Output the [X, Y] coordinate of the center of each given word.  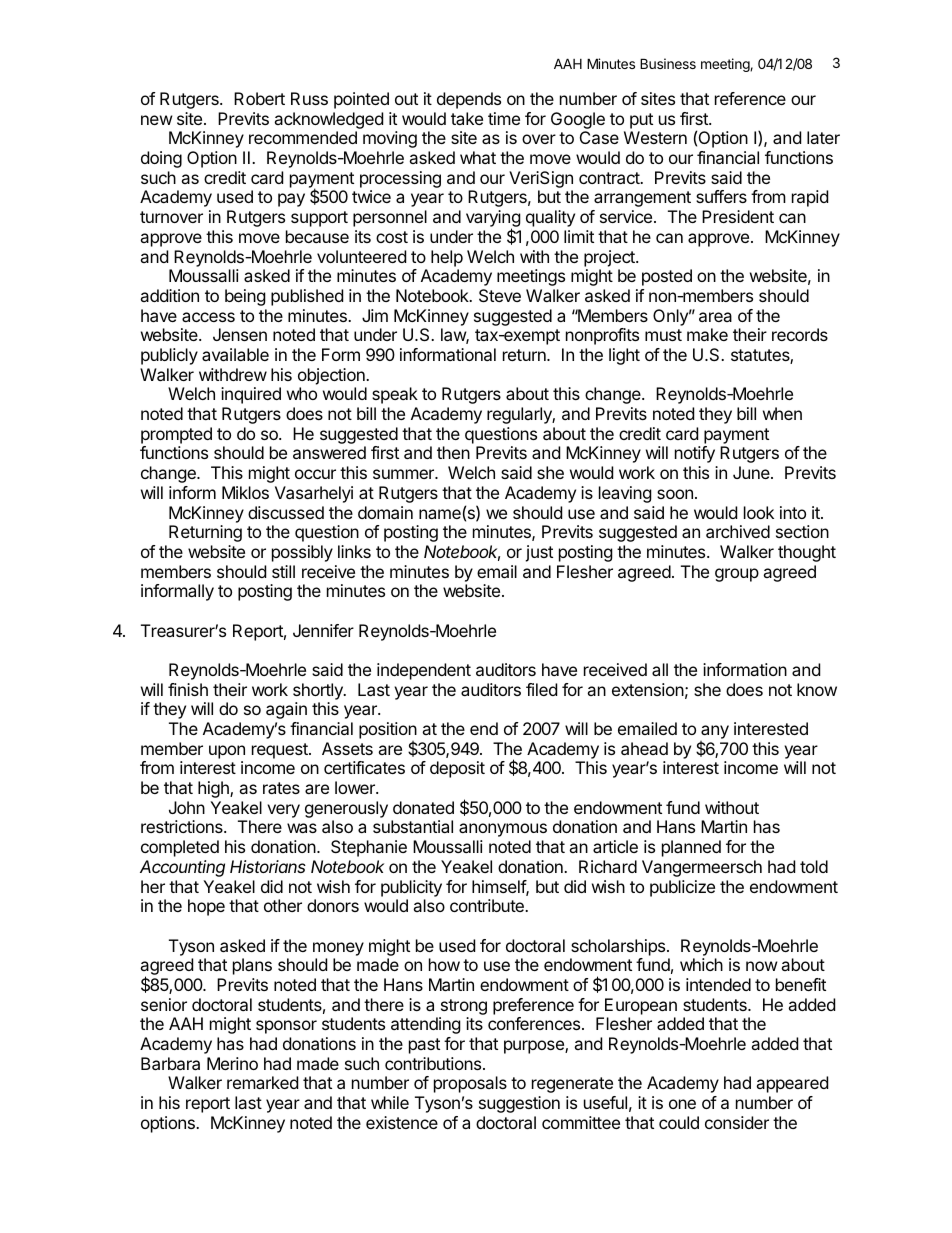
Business [668, 63]
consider [737, 1122]
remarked [262, 1082]
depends [469, 100]
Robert [259, 98]
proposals [470, 1084]
